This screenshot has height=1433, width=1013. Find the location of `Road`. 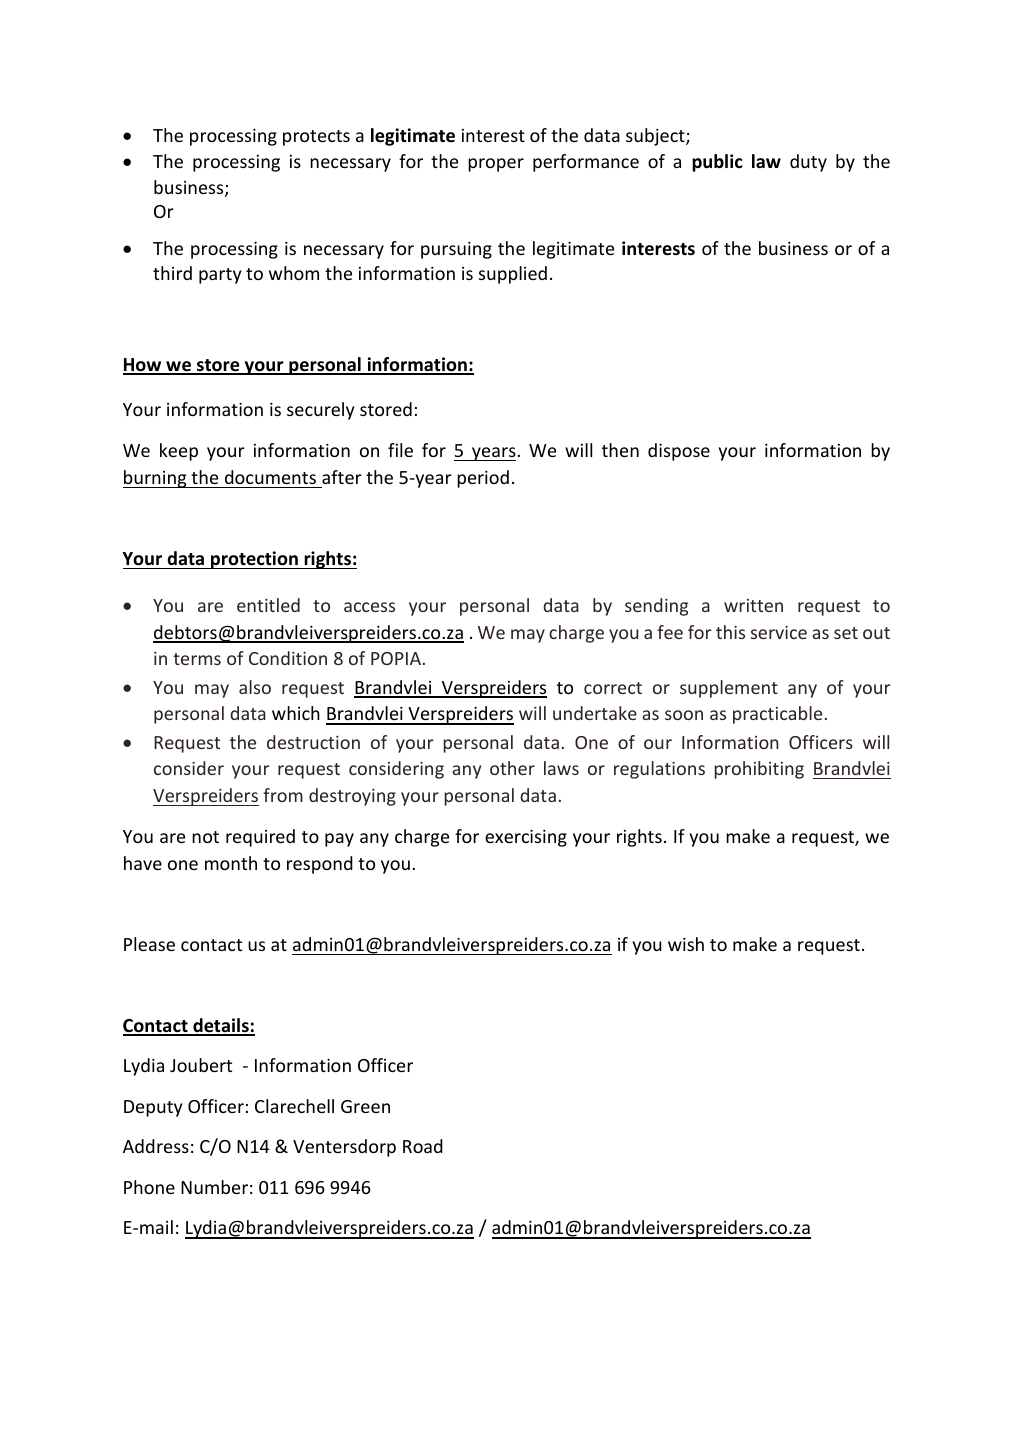

Road is located at coordinates (423, 1146).
